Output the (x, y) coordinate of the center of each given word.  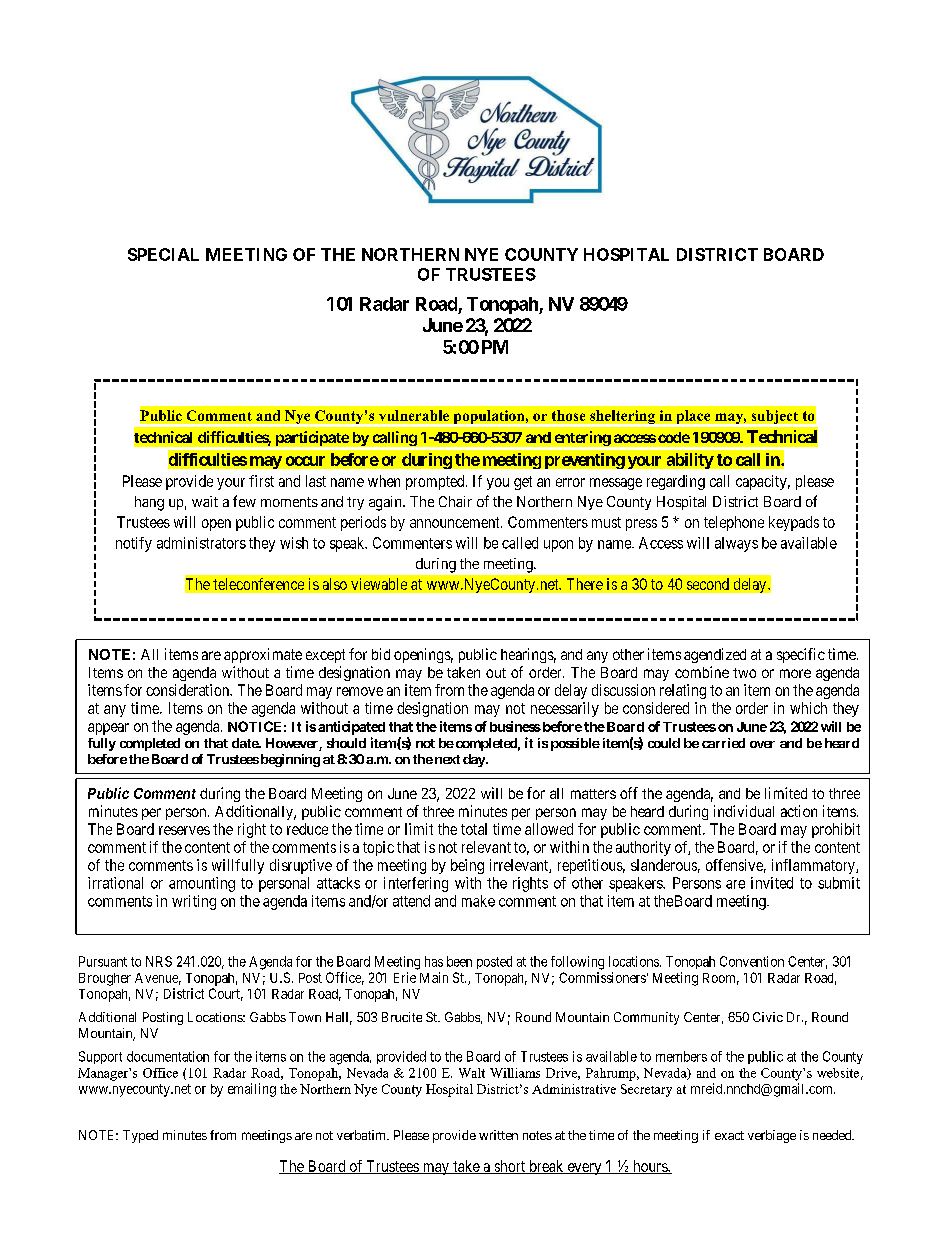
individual (744, 811)
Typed (140, 1136)
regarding (676, 482)
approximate (263, 655)
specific (801, 655)
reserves (184, 830)
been (459, 961)
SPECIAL (163, 254)
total (474, 829)
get (523, 483)
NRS (159, 961)
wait (205, 501)
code (674, 437)
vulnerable (414, 415)
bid (381, 654)
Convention (752, 961)
